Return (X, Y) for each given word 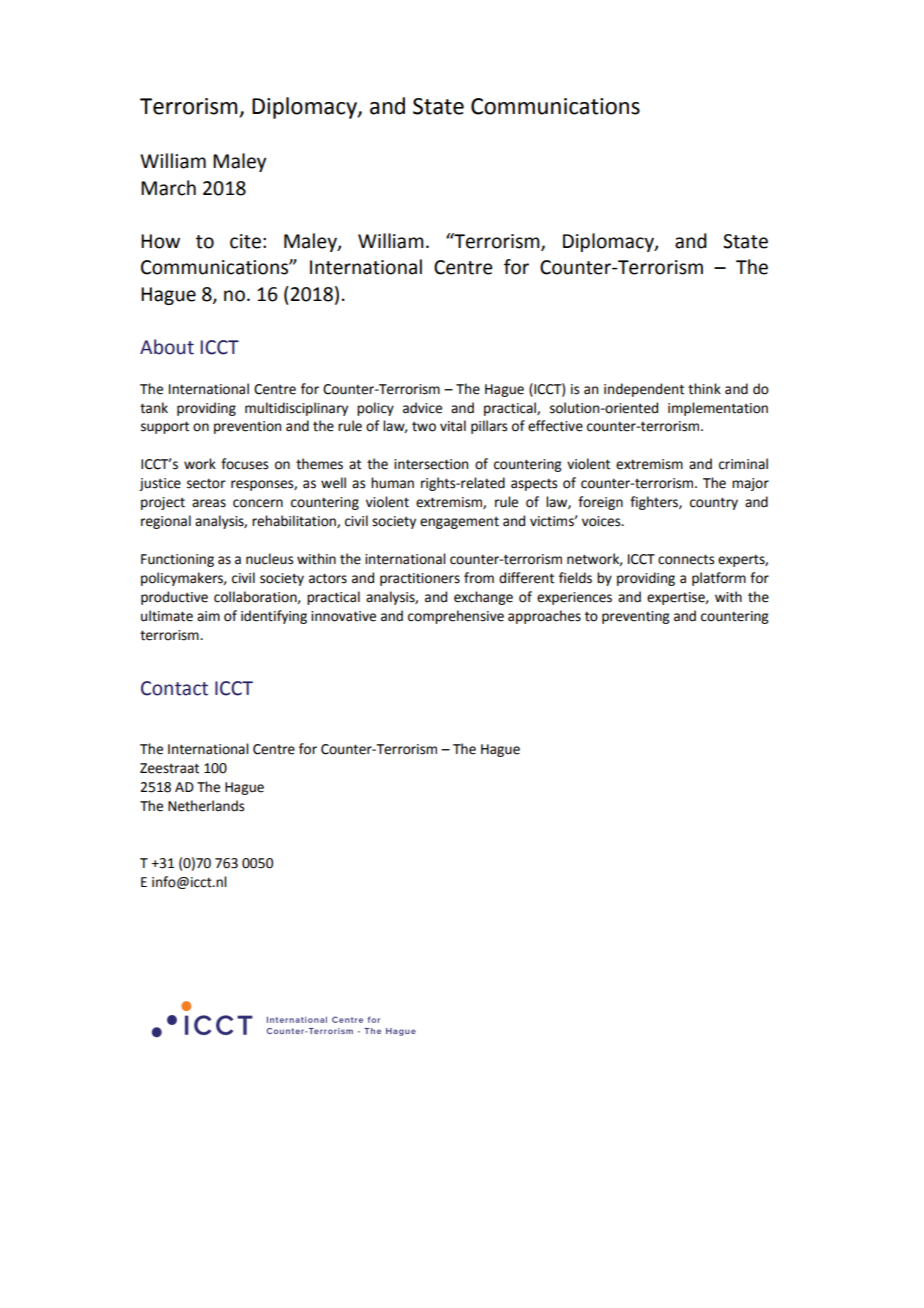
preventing (636, 617)
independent (644, 390)
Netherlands (206, 806)
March (168, 188)
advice (422, 408)
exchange (483, 598)
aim (208, 616)
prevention (247, 427)
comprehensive (456, 617)
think (704, 389)
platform (719, 579)
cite (245, 241)
